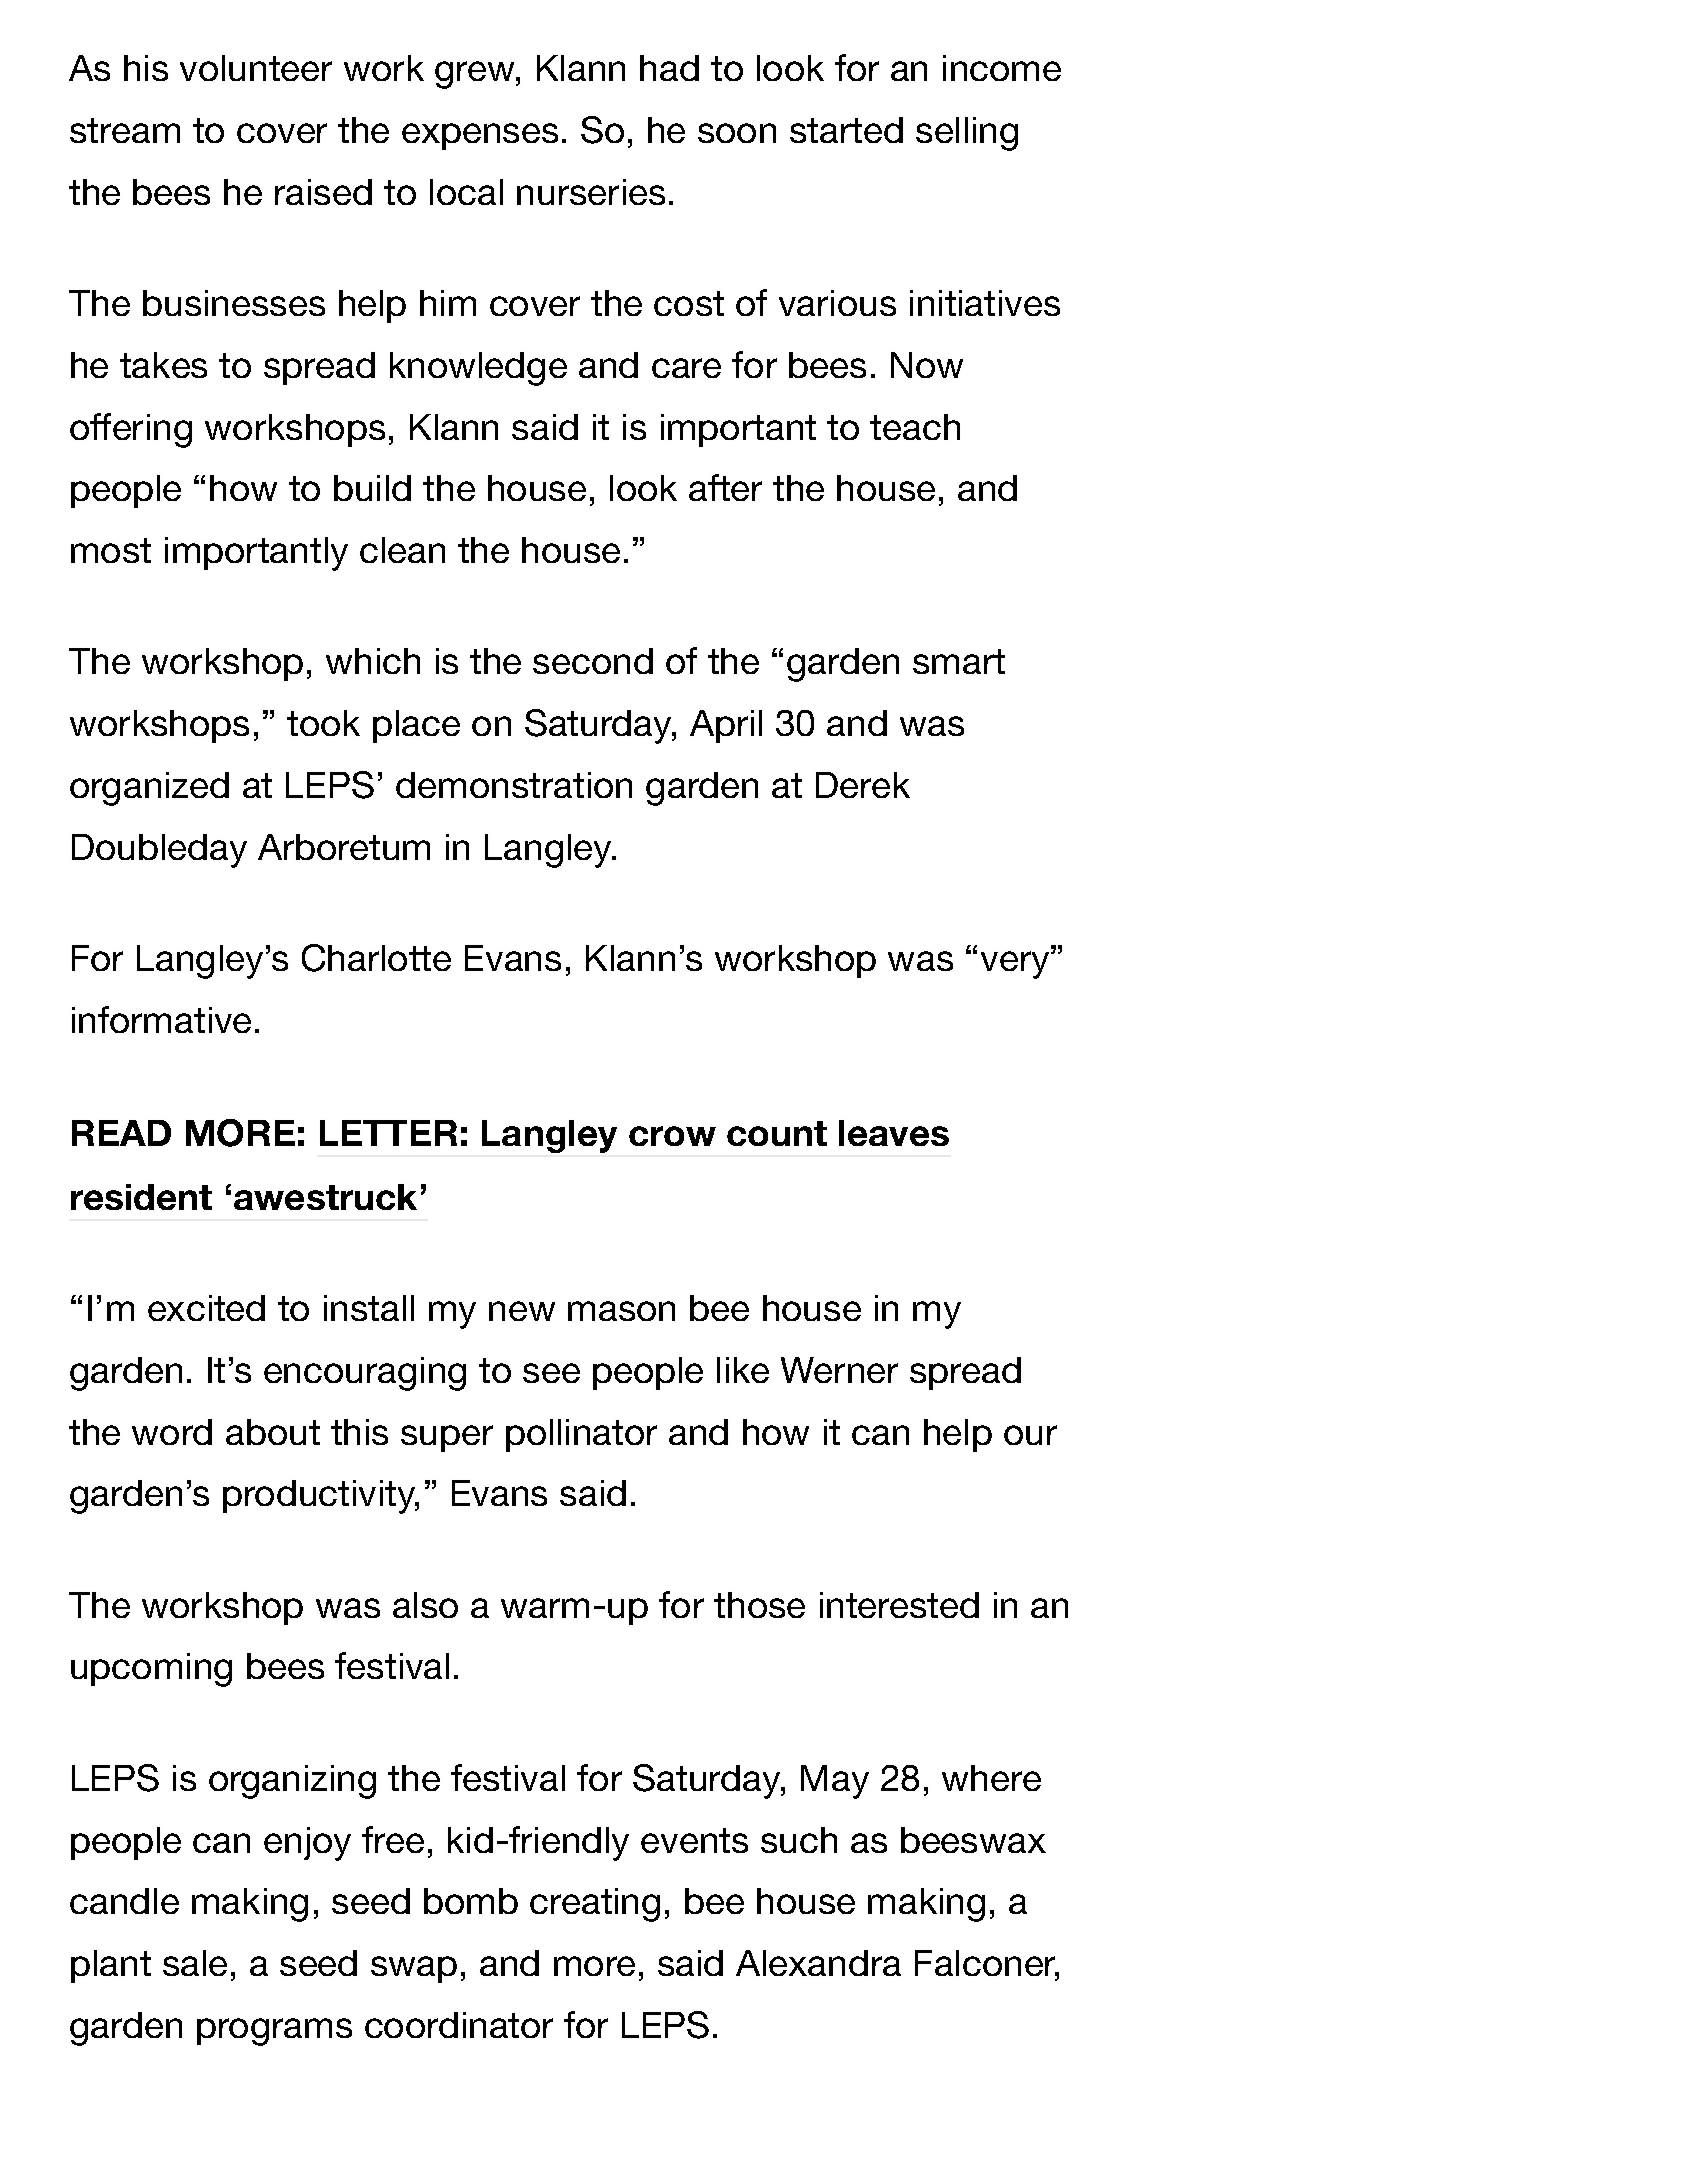 The width and height of the screenshot is (1681, 2175). Describe the element at coordinates (206, 1308) in the screenshot. I see `excited` at that location.
